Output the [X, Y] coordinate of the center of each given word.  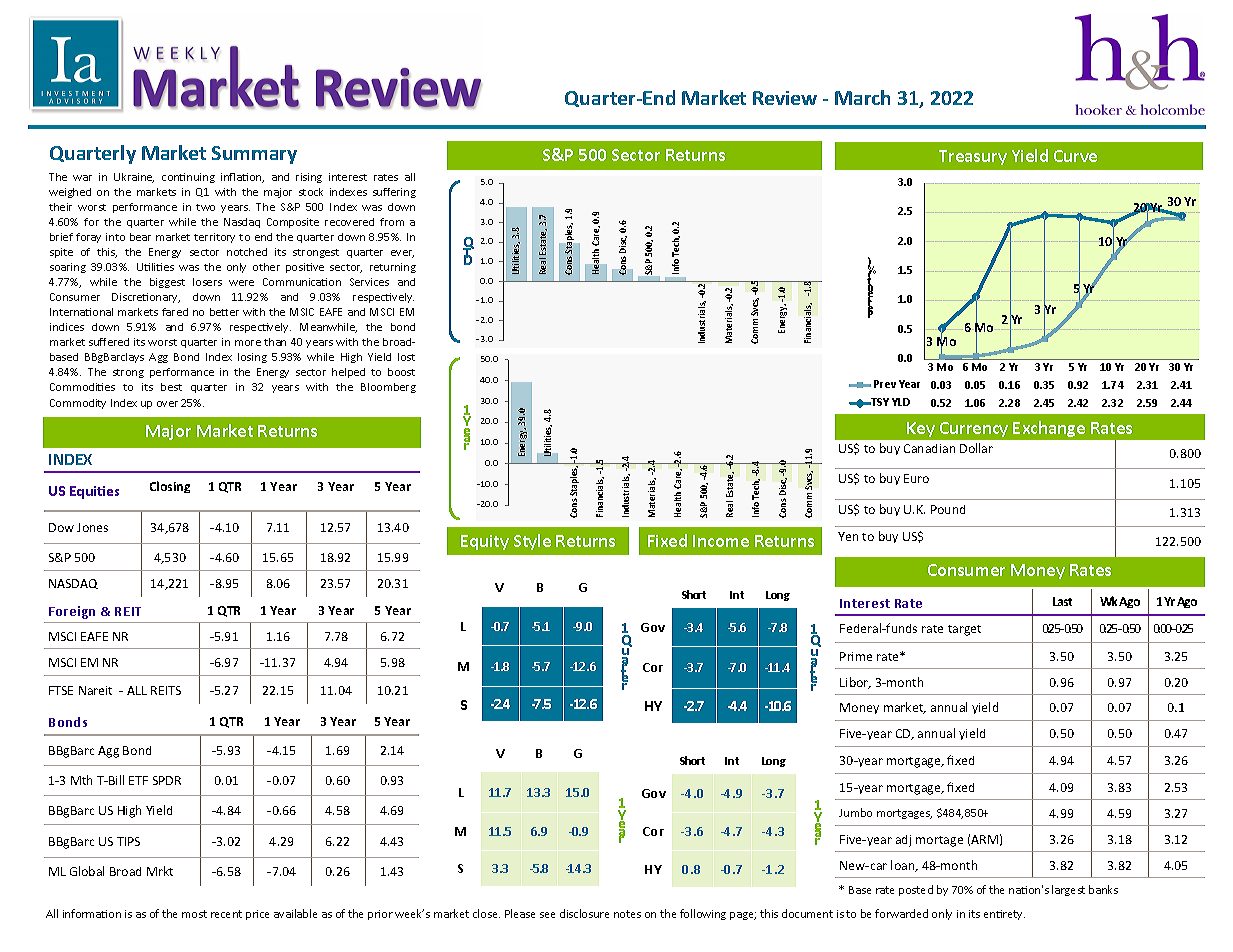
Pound [948, 509]
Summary [254, 155]
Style [532, 542]
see [547, 915]
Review [785, 98]
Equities [94, 492]
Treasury [973, 157]
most [194, 914]
